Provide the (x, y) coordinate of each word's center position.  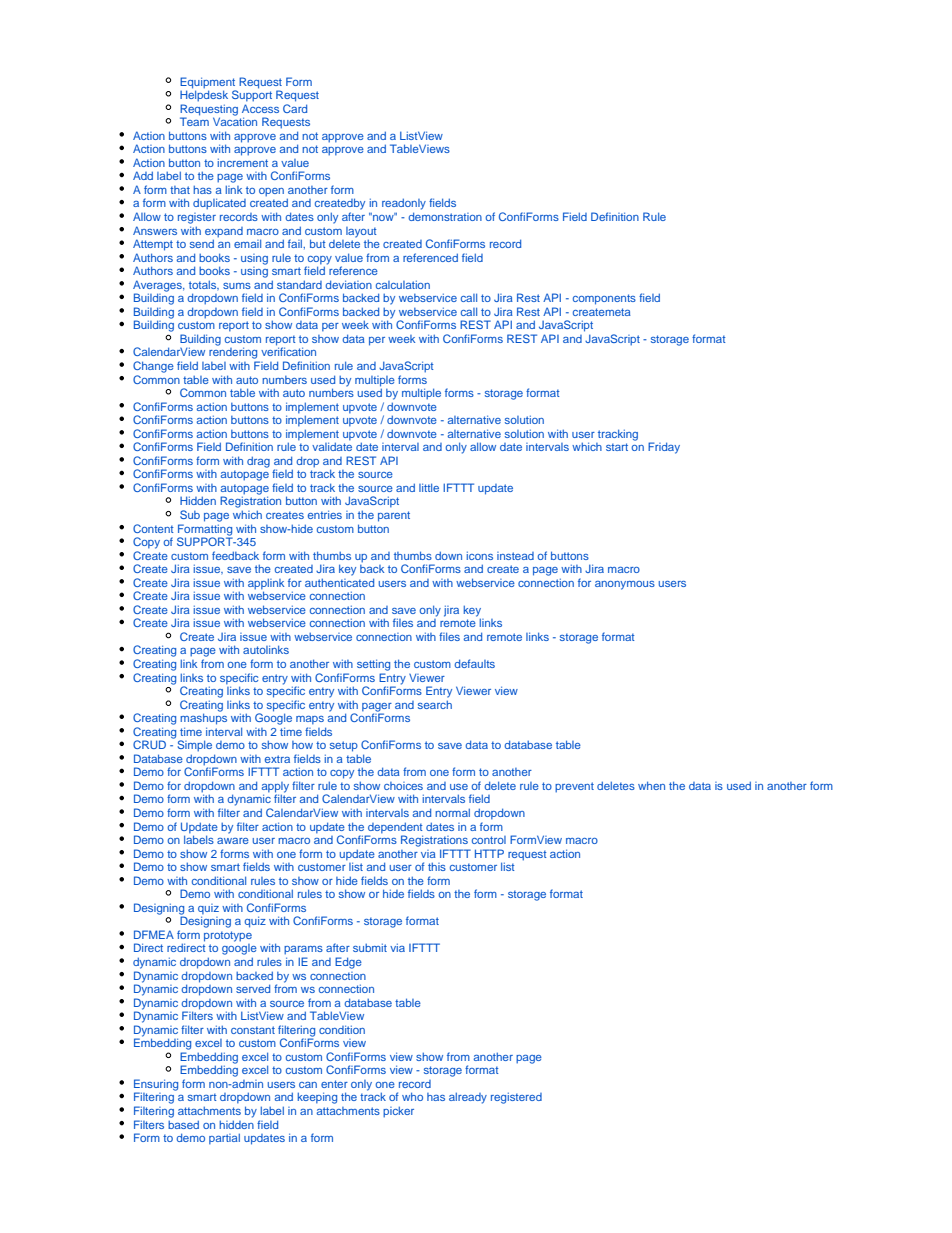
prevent (574, 787)
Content (153, 528)
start (617, 447)
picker (398, 1112)
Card (295, 108)
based (183, 1124)
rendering (233, 353)
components (604, 299)
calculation (403, 284)
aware (233, 841)
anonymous (625, 585)
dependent (395, 828)
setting (373, 665)
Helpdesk (204, 95)
